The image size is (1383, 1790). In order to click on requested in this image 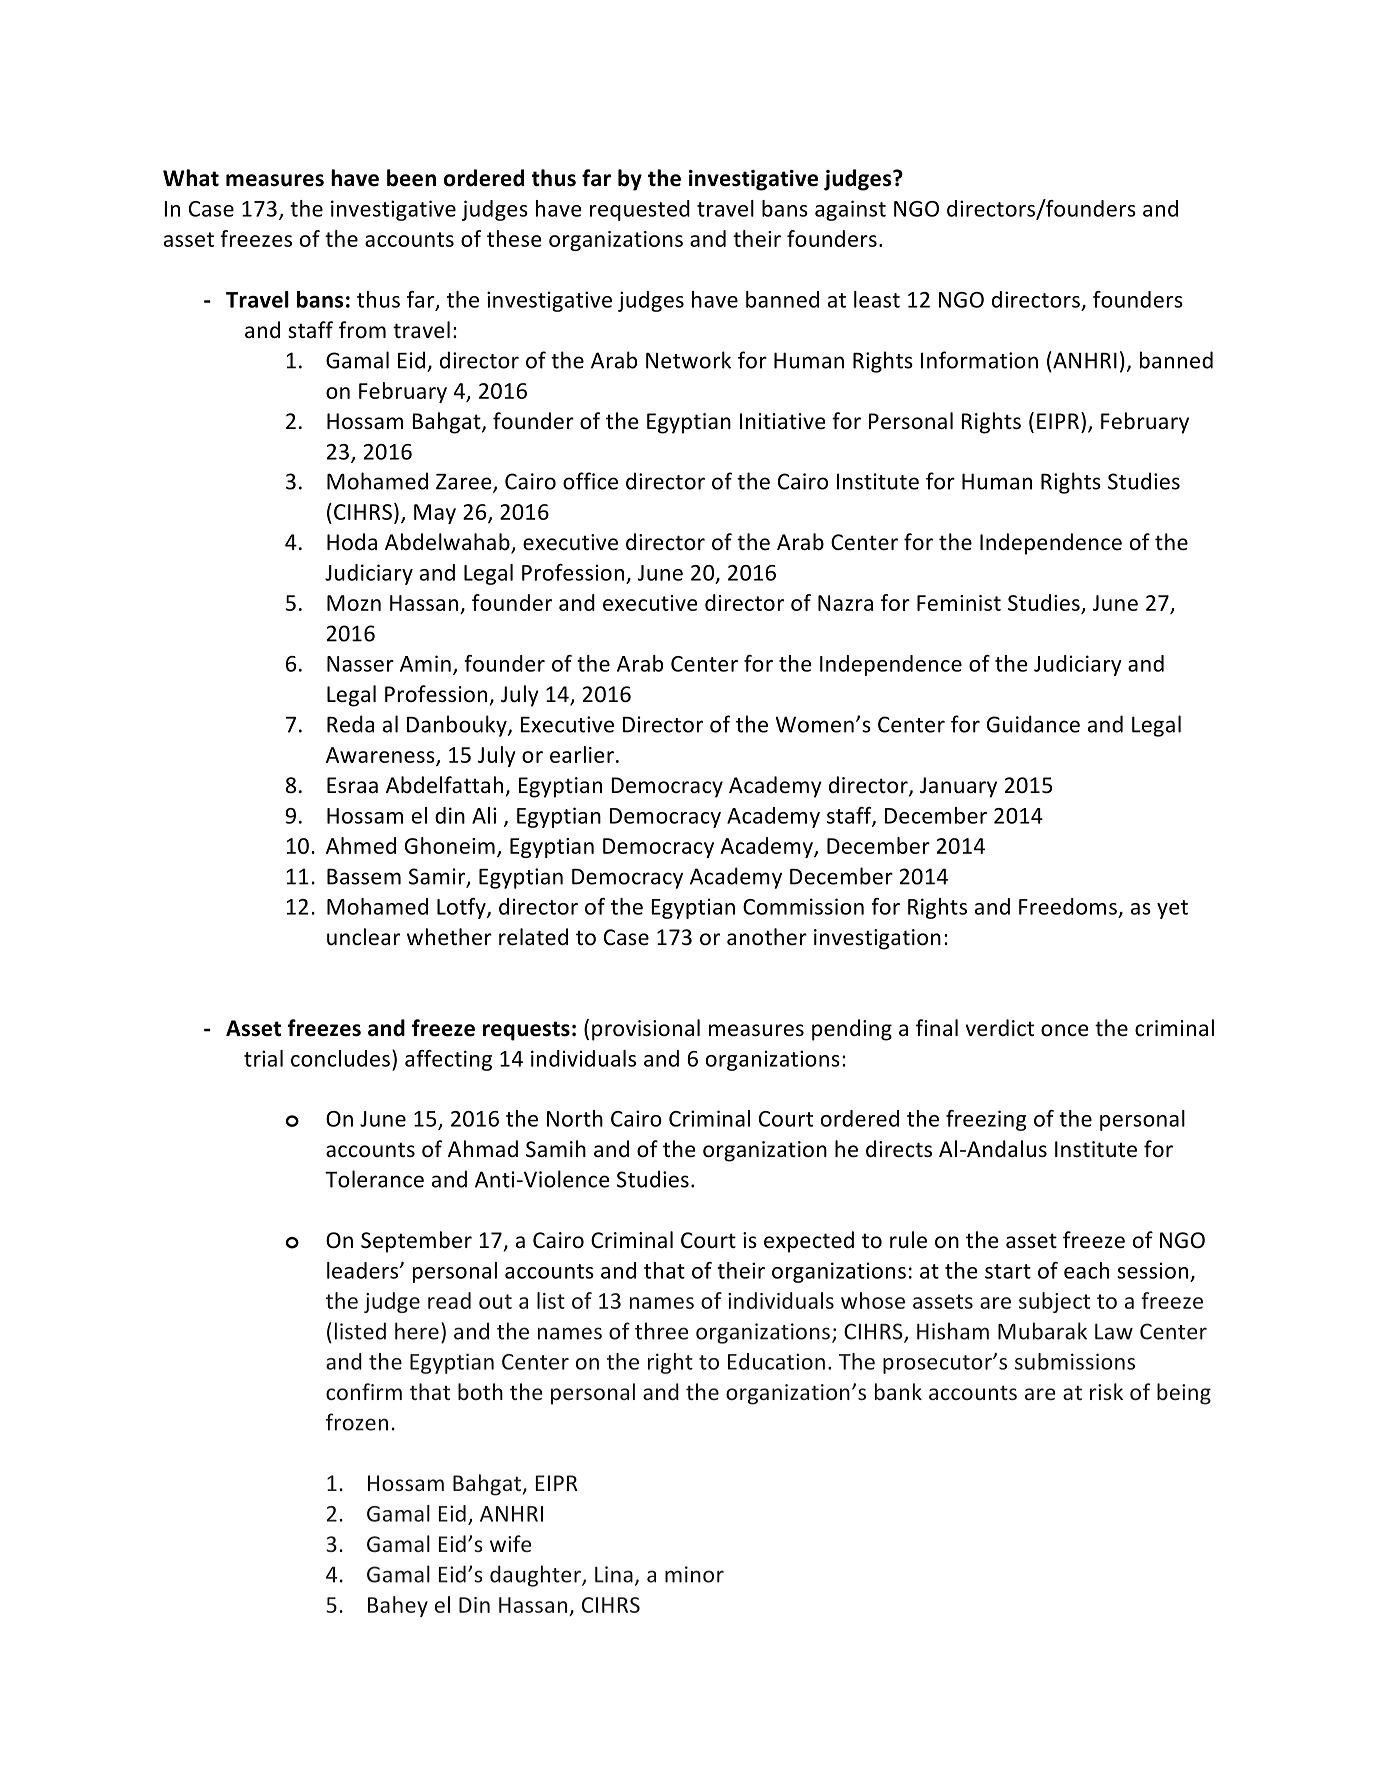, I will do `click(640, 210)`.
